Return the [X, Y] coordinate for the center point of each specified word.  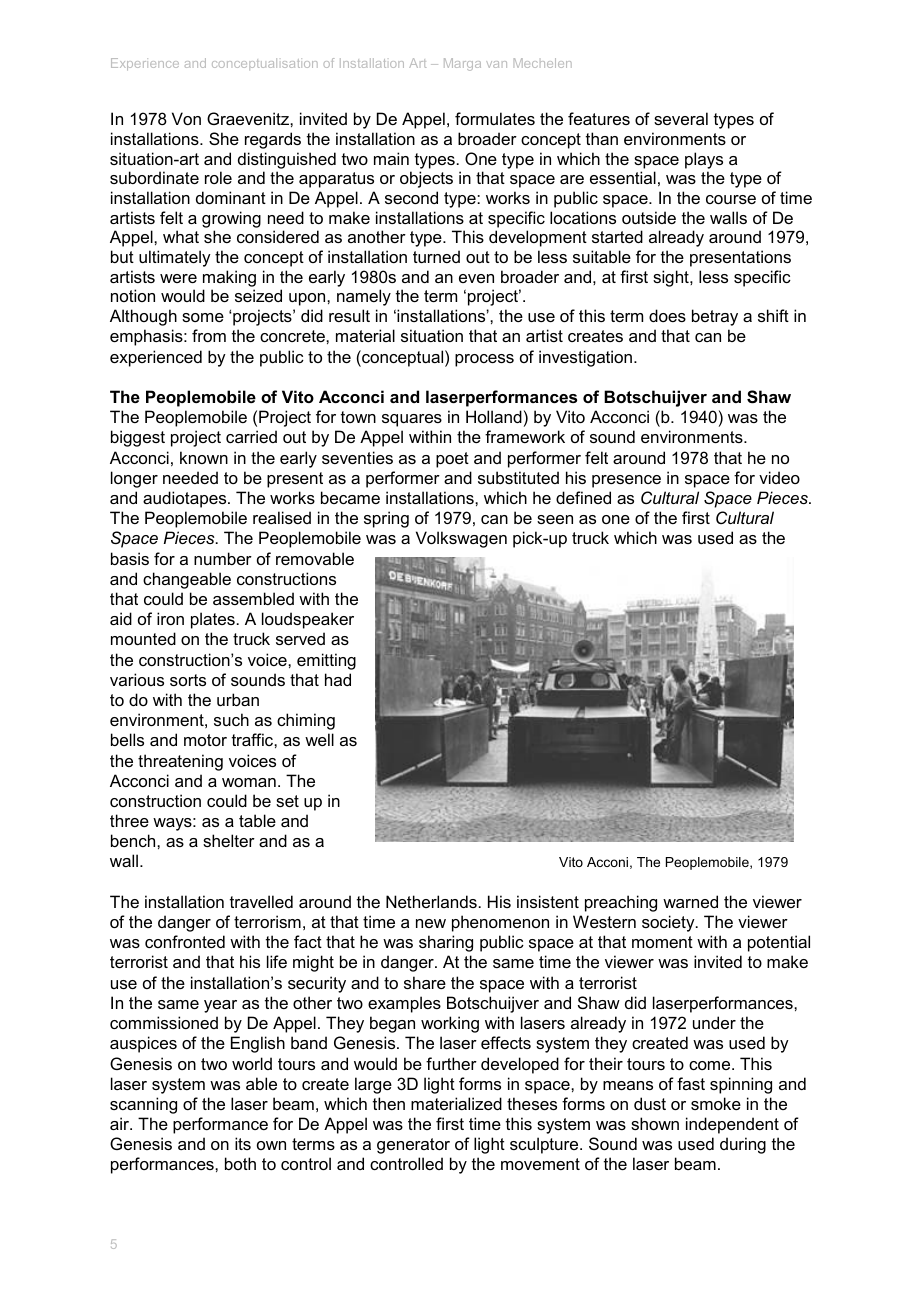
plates [213, 620]
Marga [462, 64]
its [243, 1143]
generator [413, 1146]
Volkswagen [461, 539]
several [681, 118]
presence [626, 481]
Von [186, 118]
